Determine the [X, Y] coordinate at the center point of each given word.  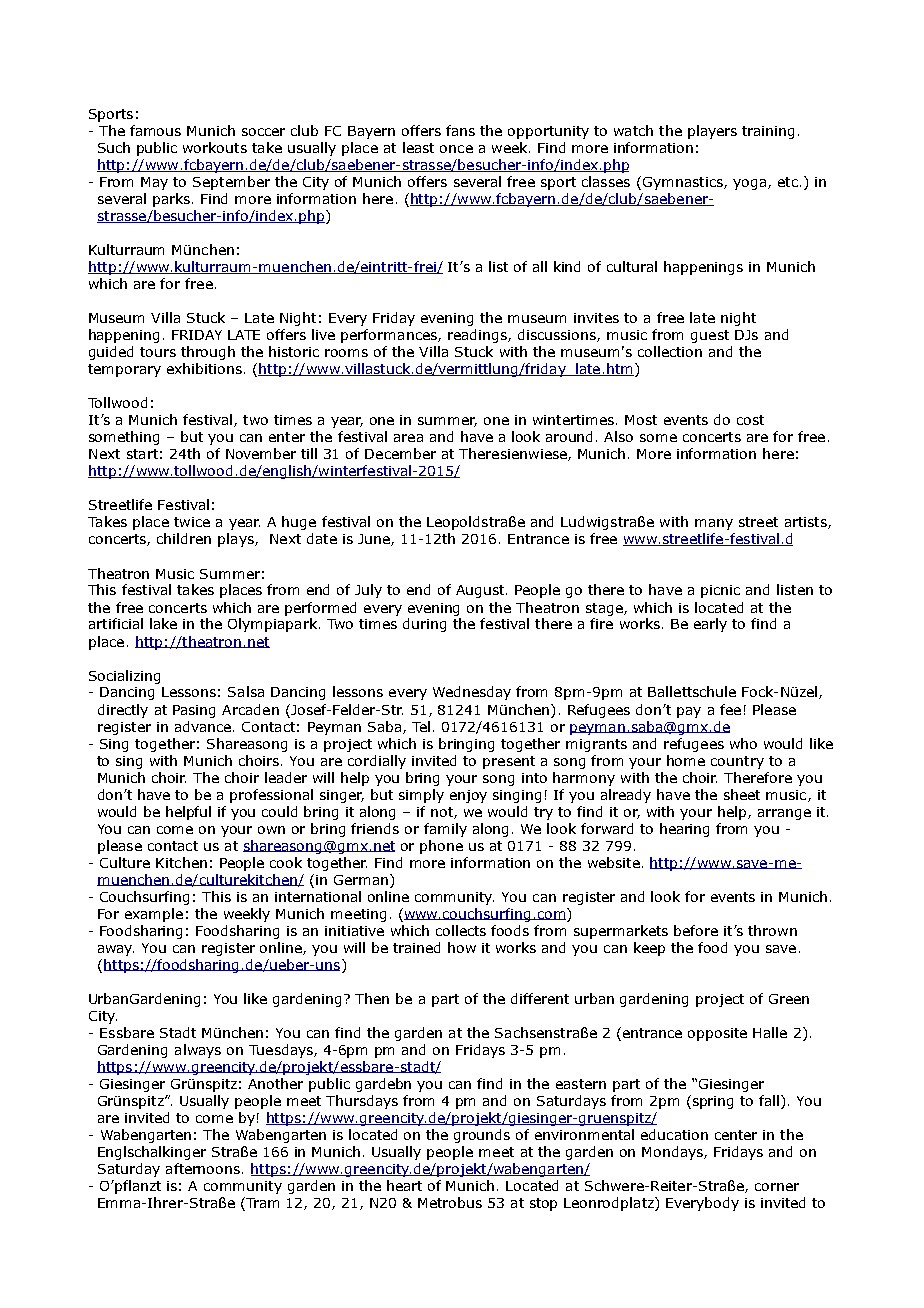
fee [730, 709]
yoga [749, 184]
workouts [215, 147]
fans [460, 130]
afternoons [203, 1168]
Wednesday [472, 693]
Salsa [246, 691]
